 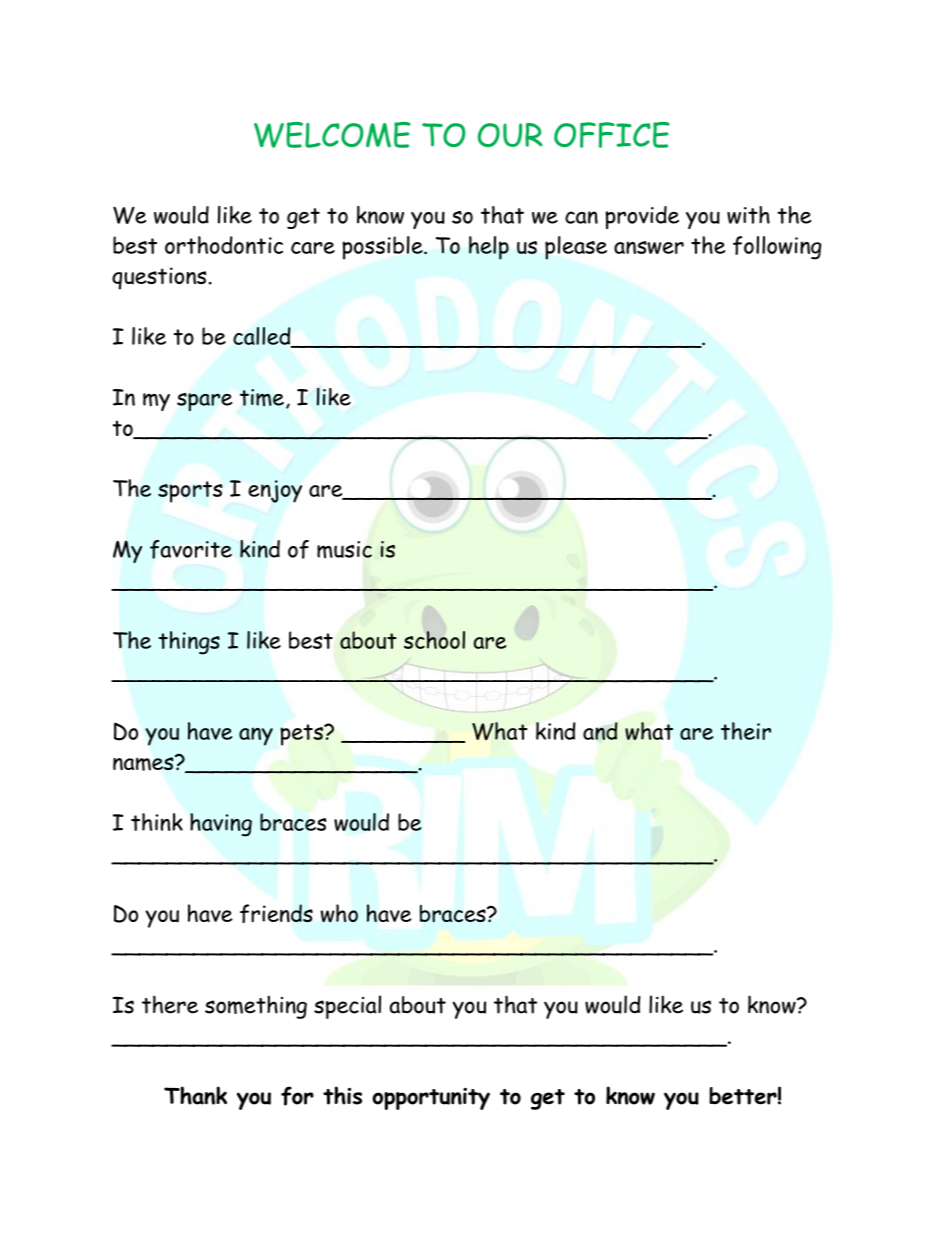 I want to click on Thank, so click(x=195, y=1095).
